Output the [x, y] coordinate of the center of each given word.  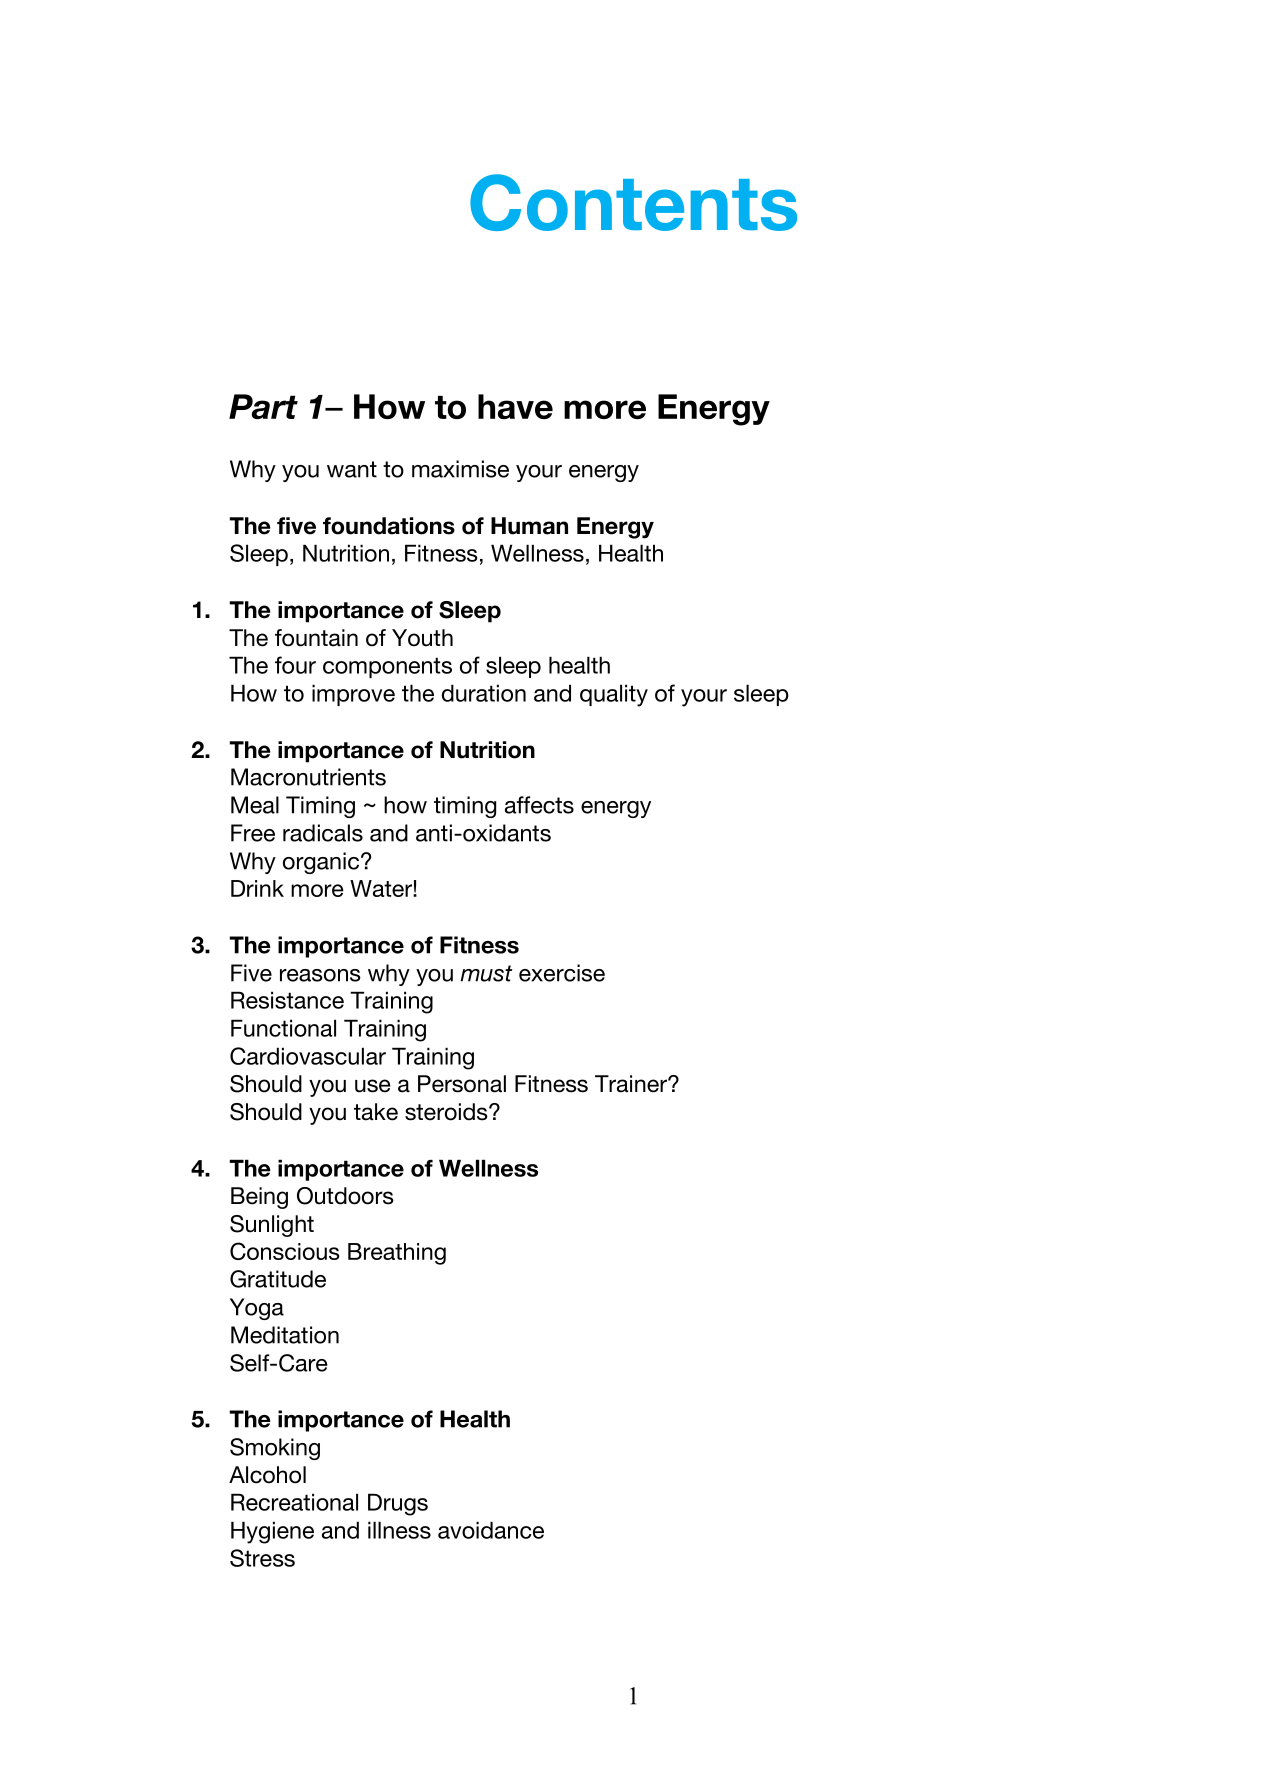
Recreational [294, 1502]
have [515, 406]
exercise [562, 973]
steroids [447, 1112]
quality [614, 695]
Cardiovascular [308, 1056]
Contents [633, 202]
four [295, 665]
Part [263, 406]
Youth [422, 638]
